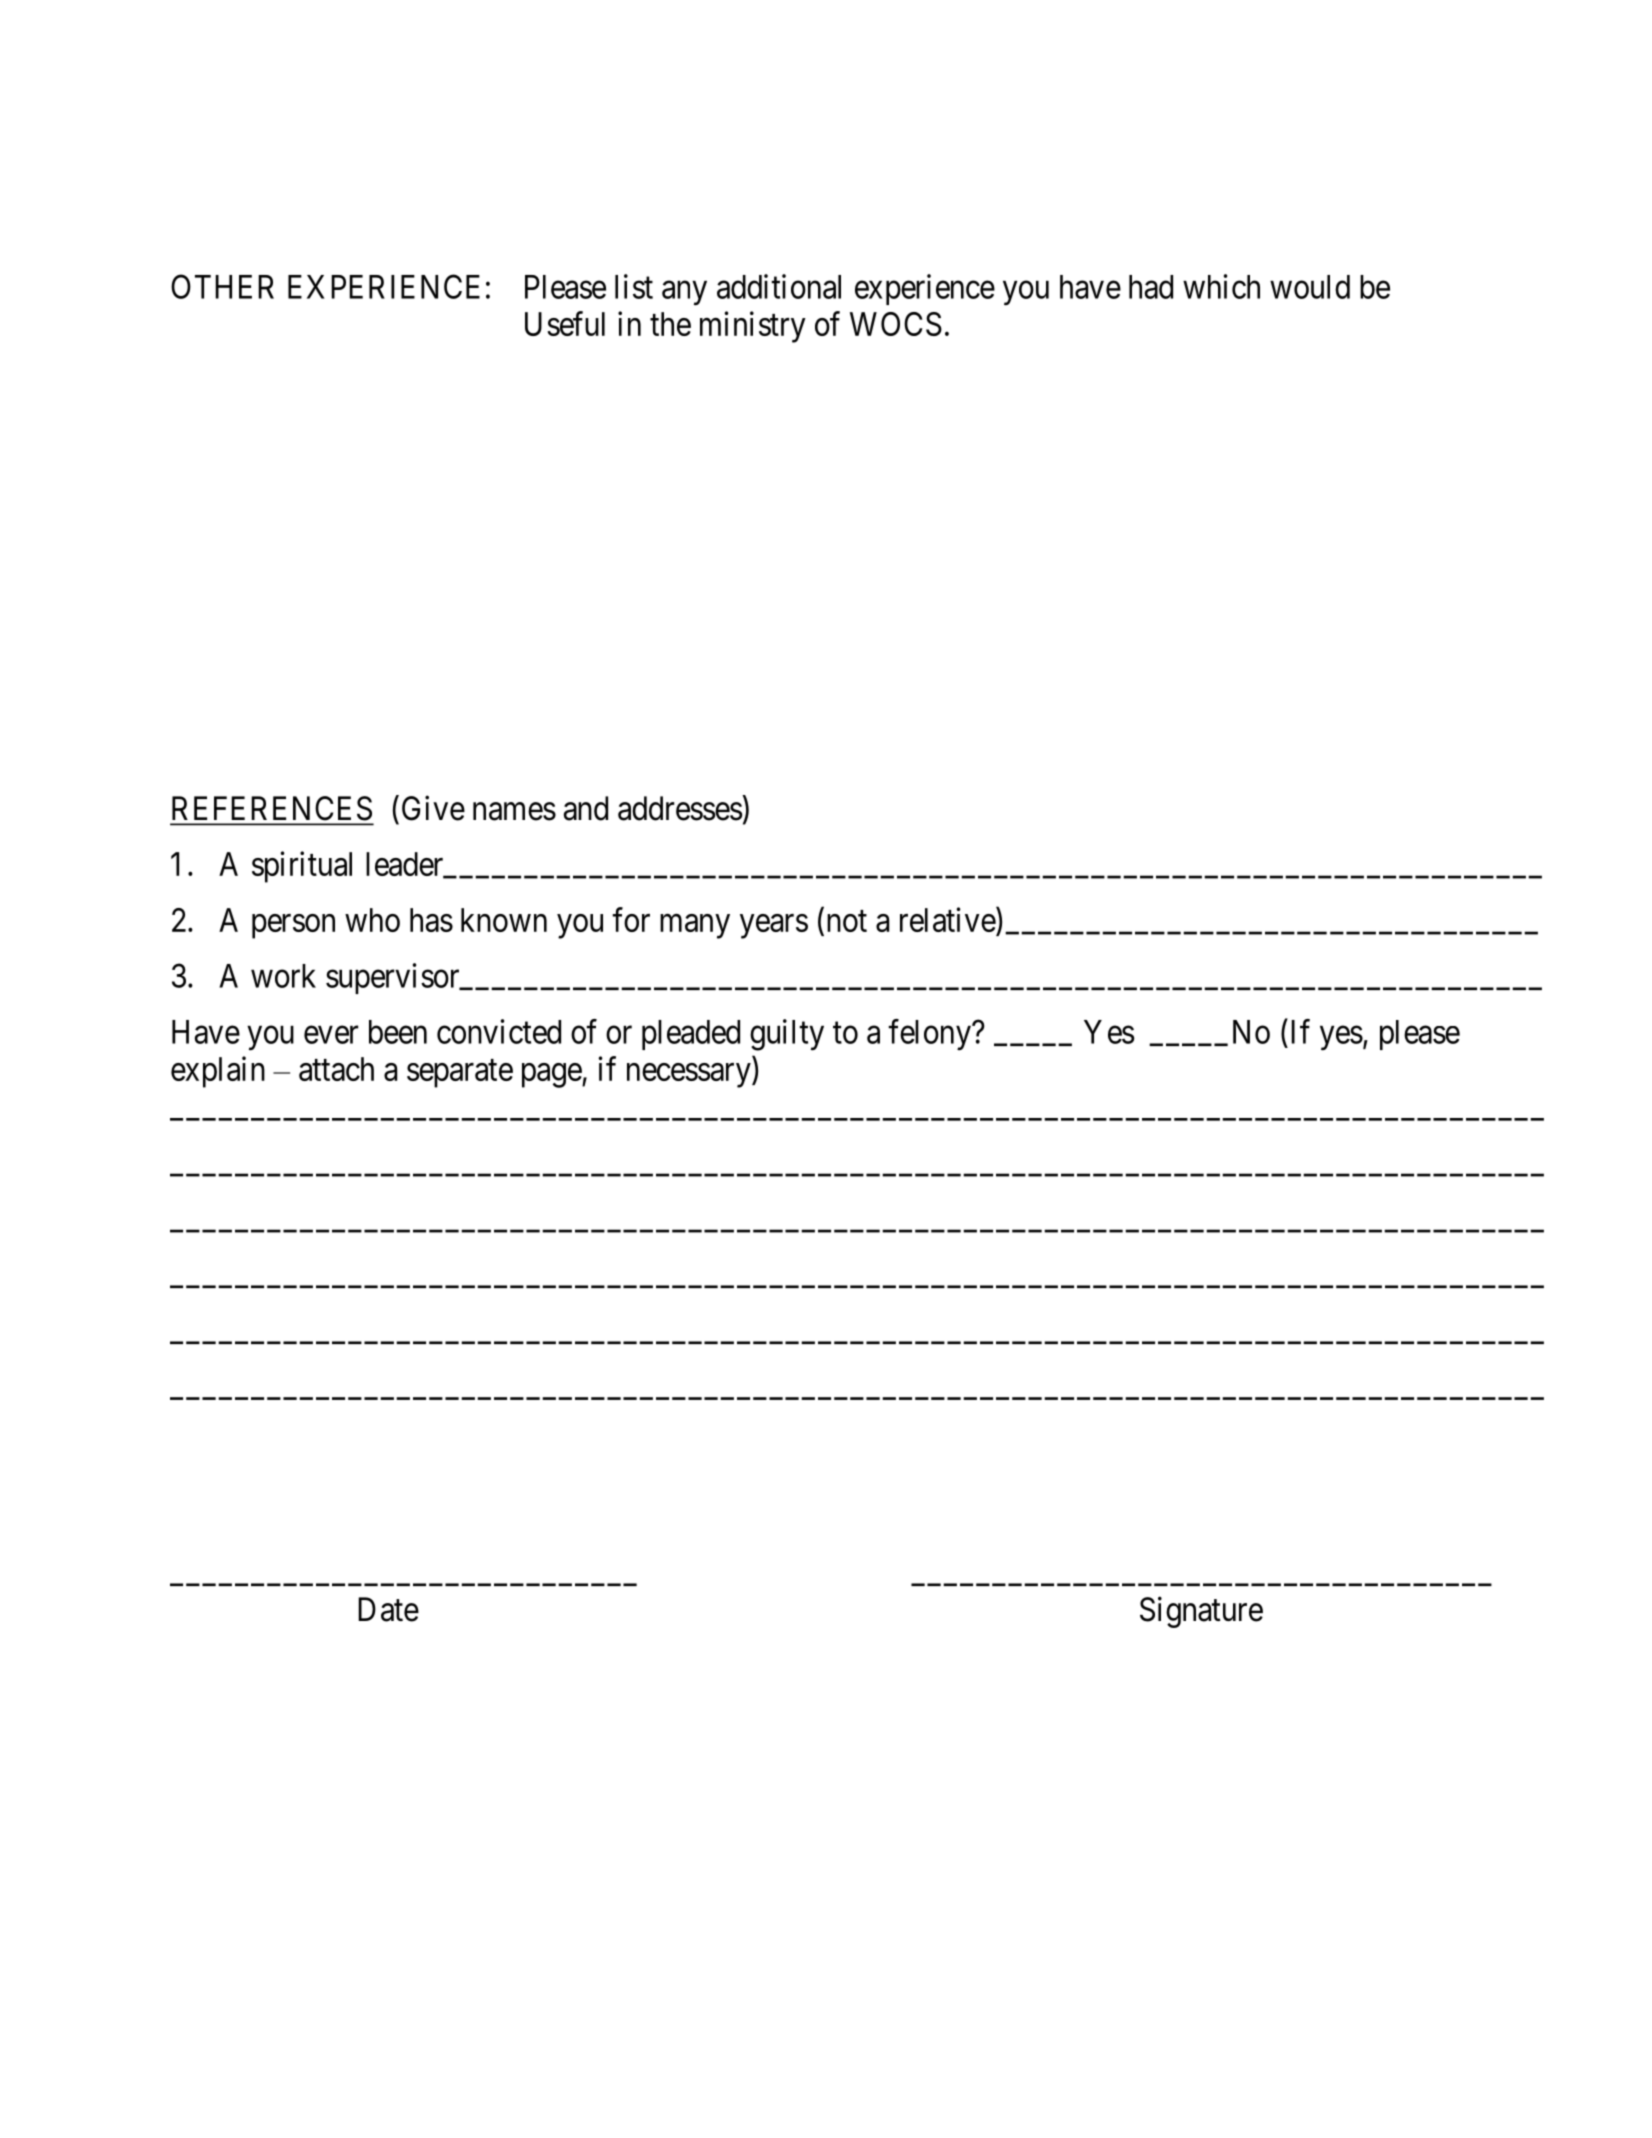 The height and width of the screenshot is (2138, 1652). What do you see at coordinates (388, 1609) in the screenshot?
I see `Date` at bounding box center [388, 1609].
